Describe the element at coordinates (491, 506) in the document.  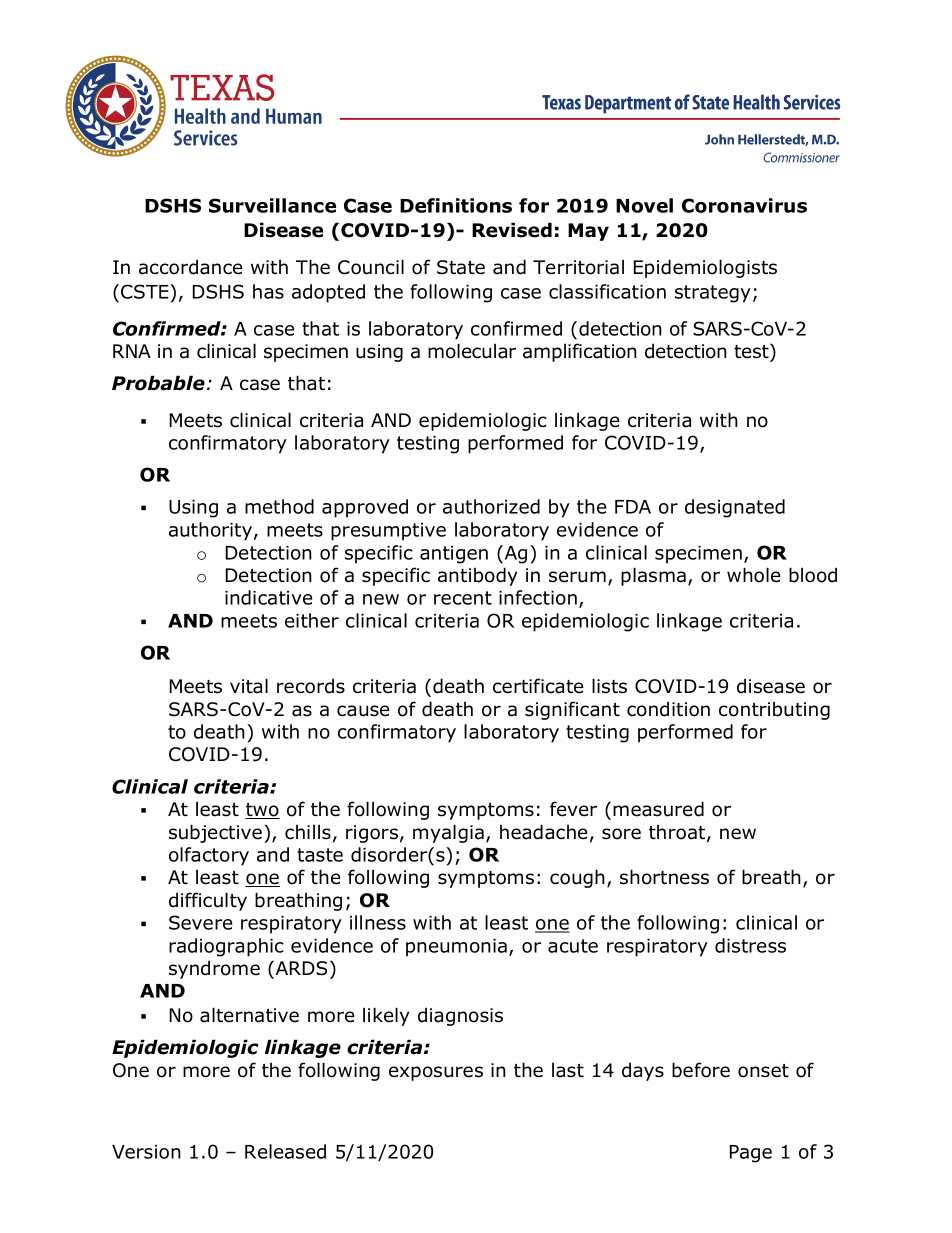
I see `authorized` at that location.
